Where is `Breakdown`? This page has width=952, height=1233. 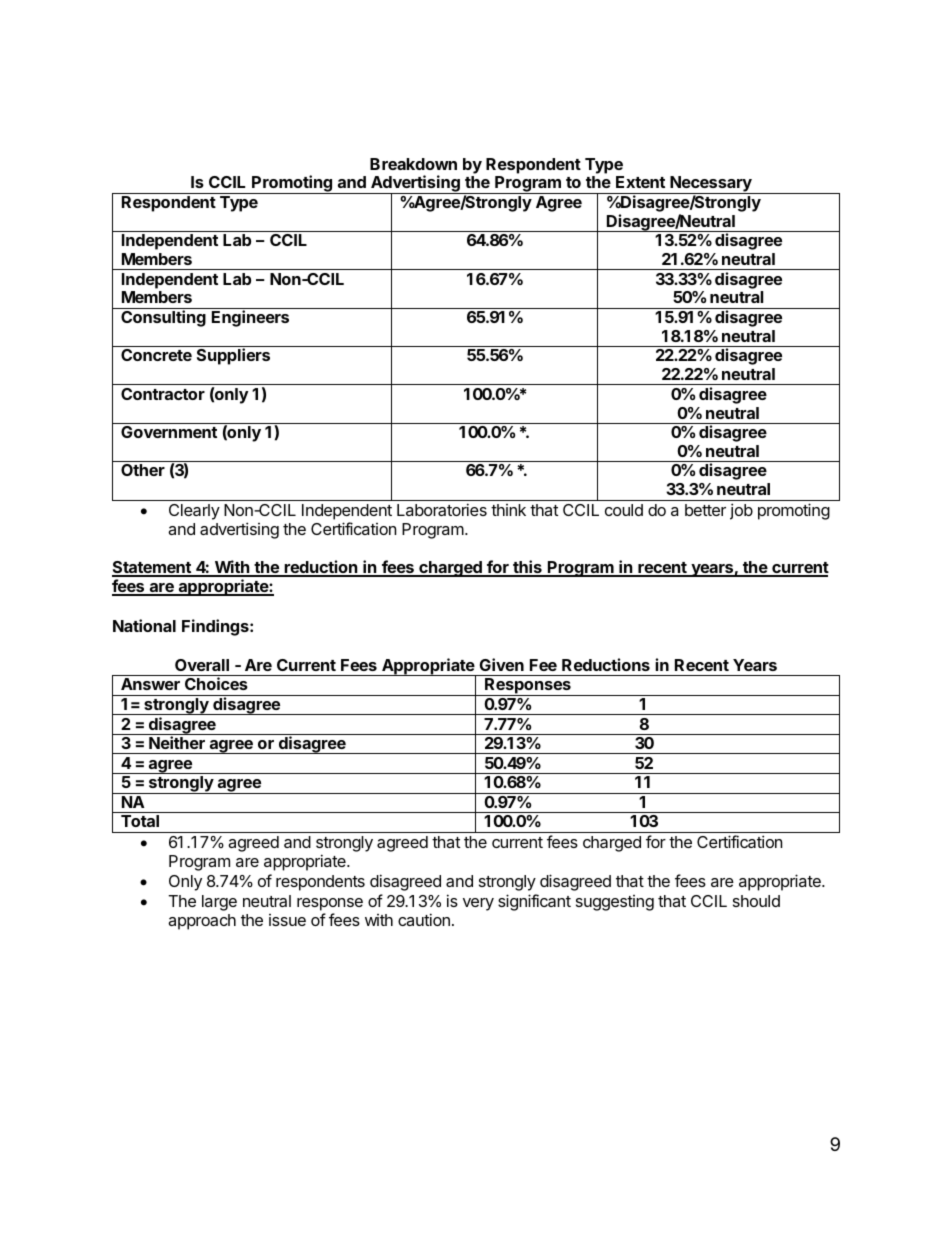 Breakdown is located at coordinates (413, 164).
